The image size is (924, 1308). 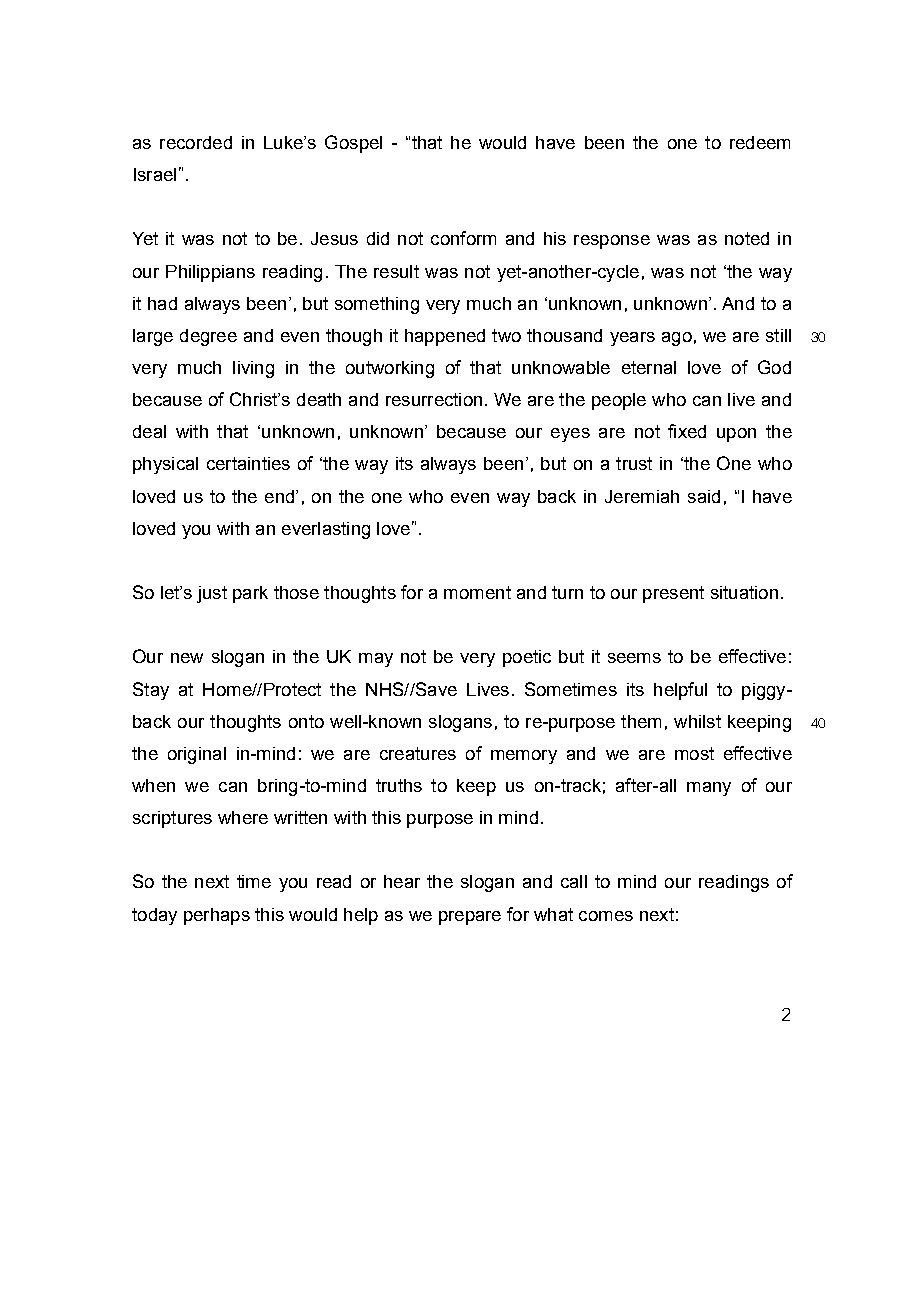 What do you see at coordinates (196, 142) in the screenshot?
I see `recorded` at bounding box center [196, 142].
